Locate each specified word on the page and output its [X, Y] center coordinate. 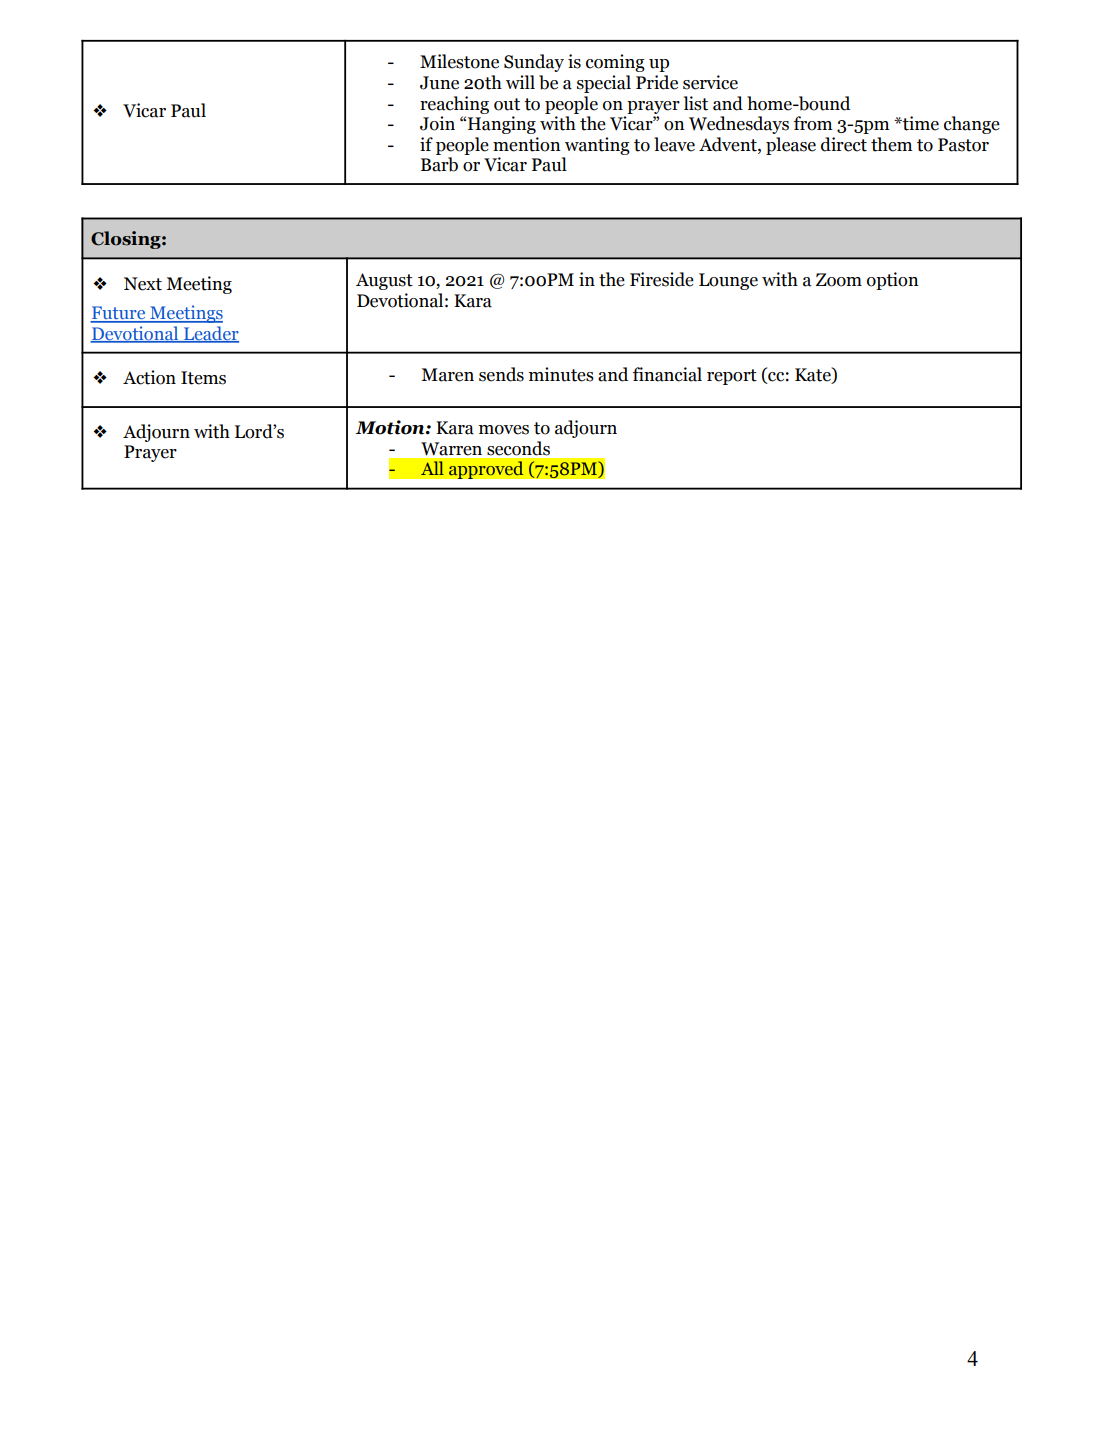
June [439, 83]
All [432, 468]
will [520, 82]
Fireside [662, 279]
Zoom [839, 280]
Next [143, 284]
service [710, 82]
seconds [518, 448]
